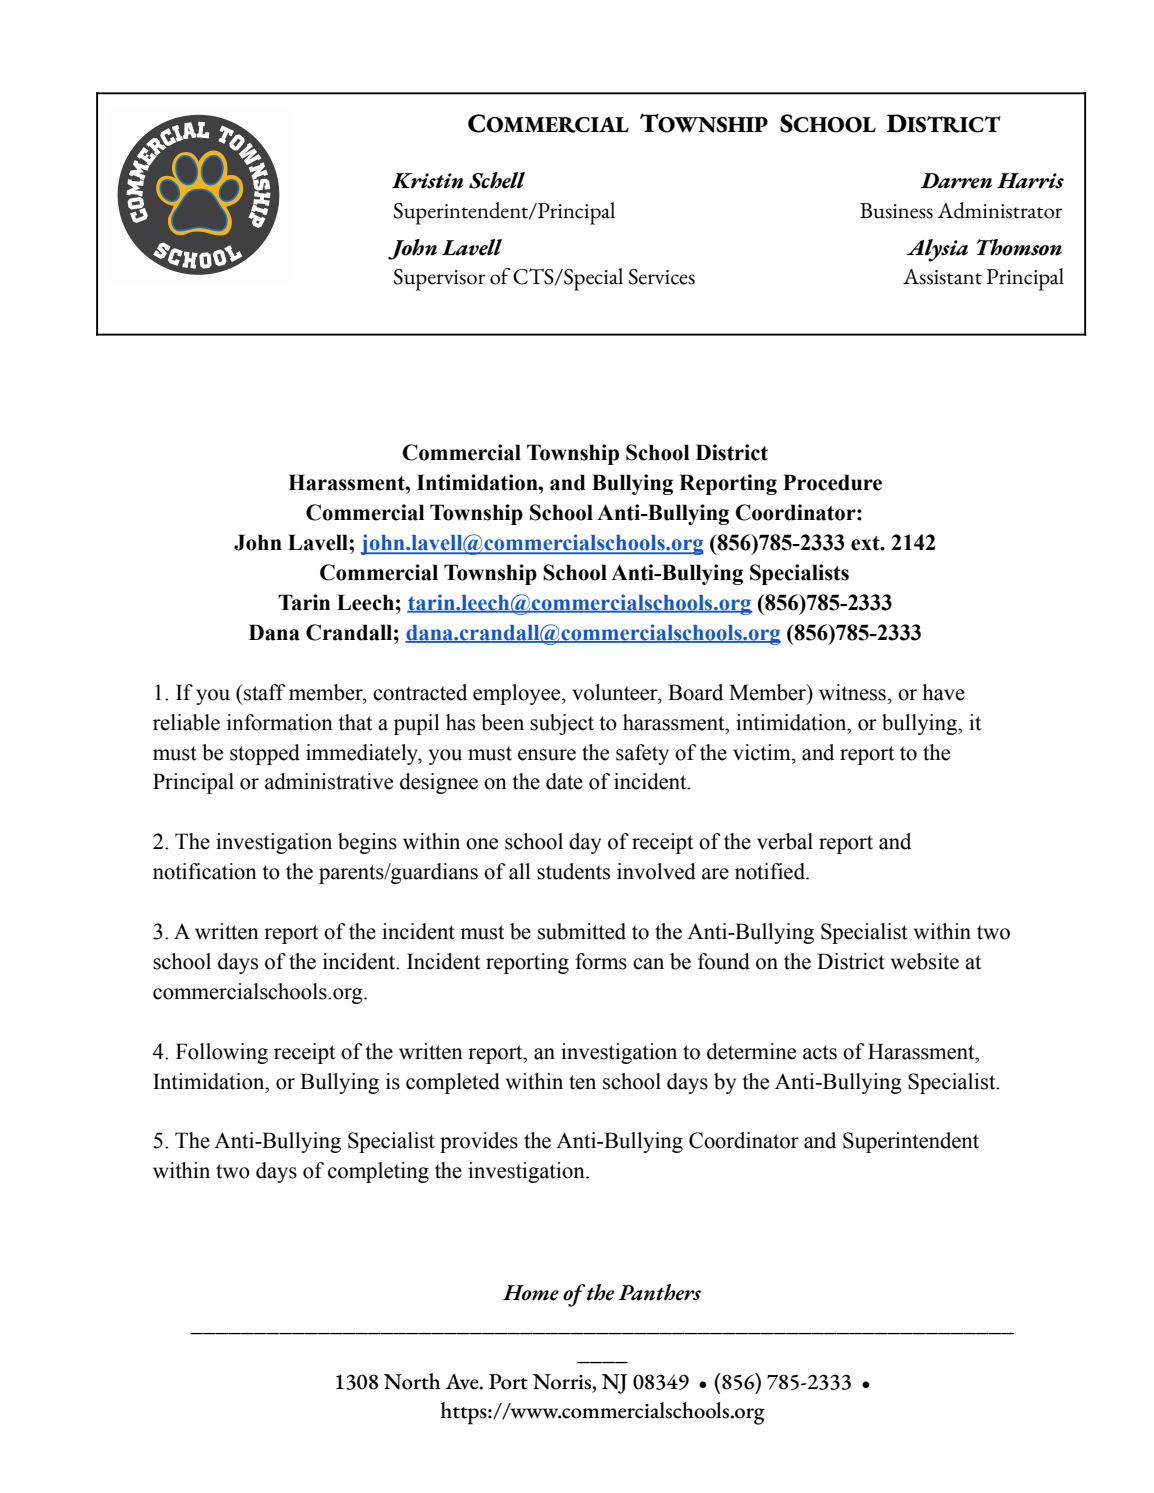  Describe the element at coordinates (943, 692) in the screenshot. I see `have` at that location.
